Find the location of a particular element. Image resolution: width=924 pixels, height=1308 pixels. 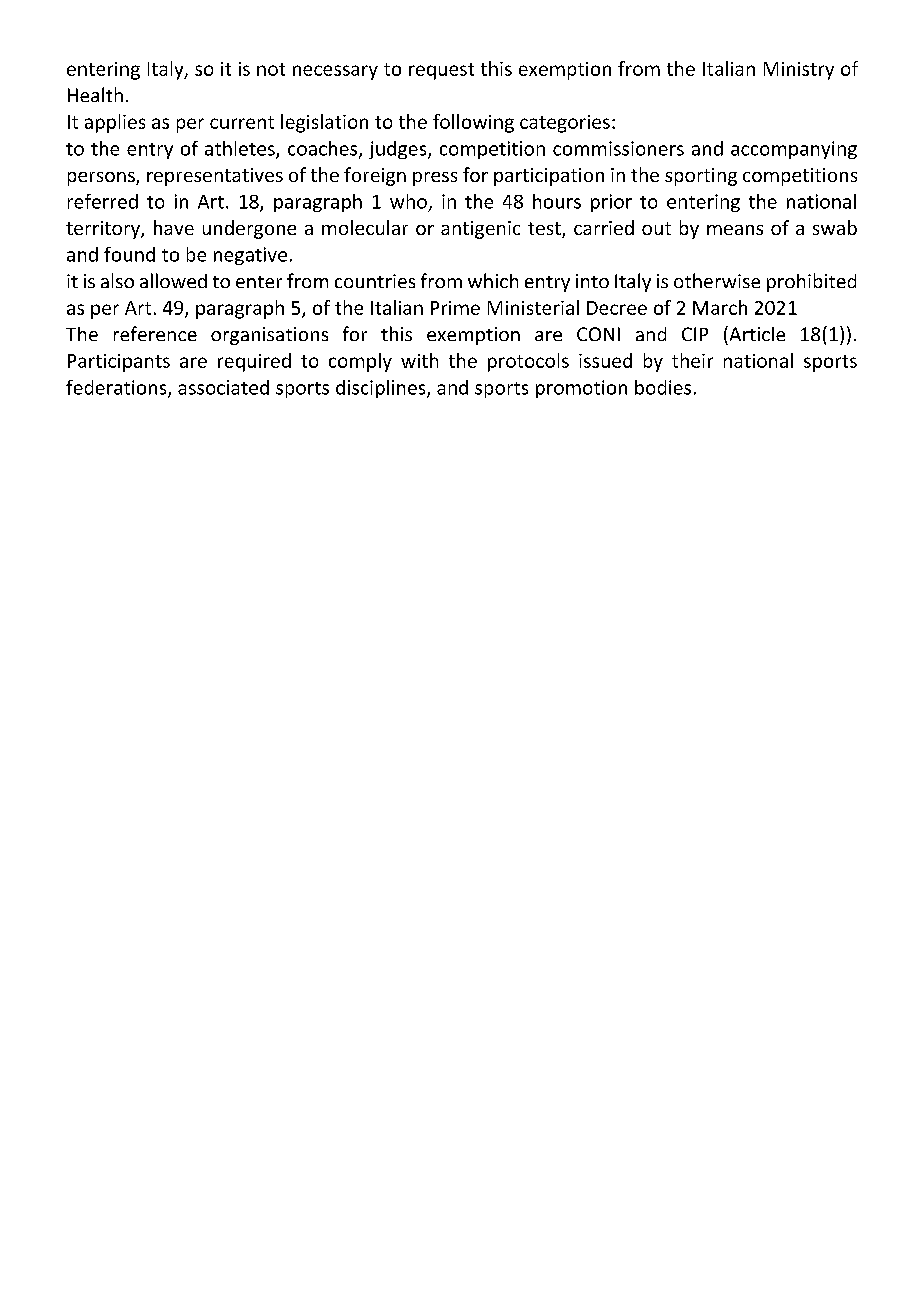

not is located at coordinates (271, 69).
